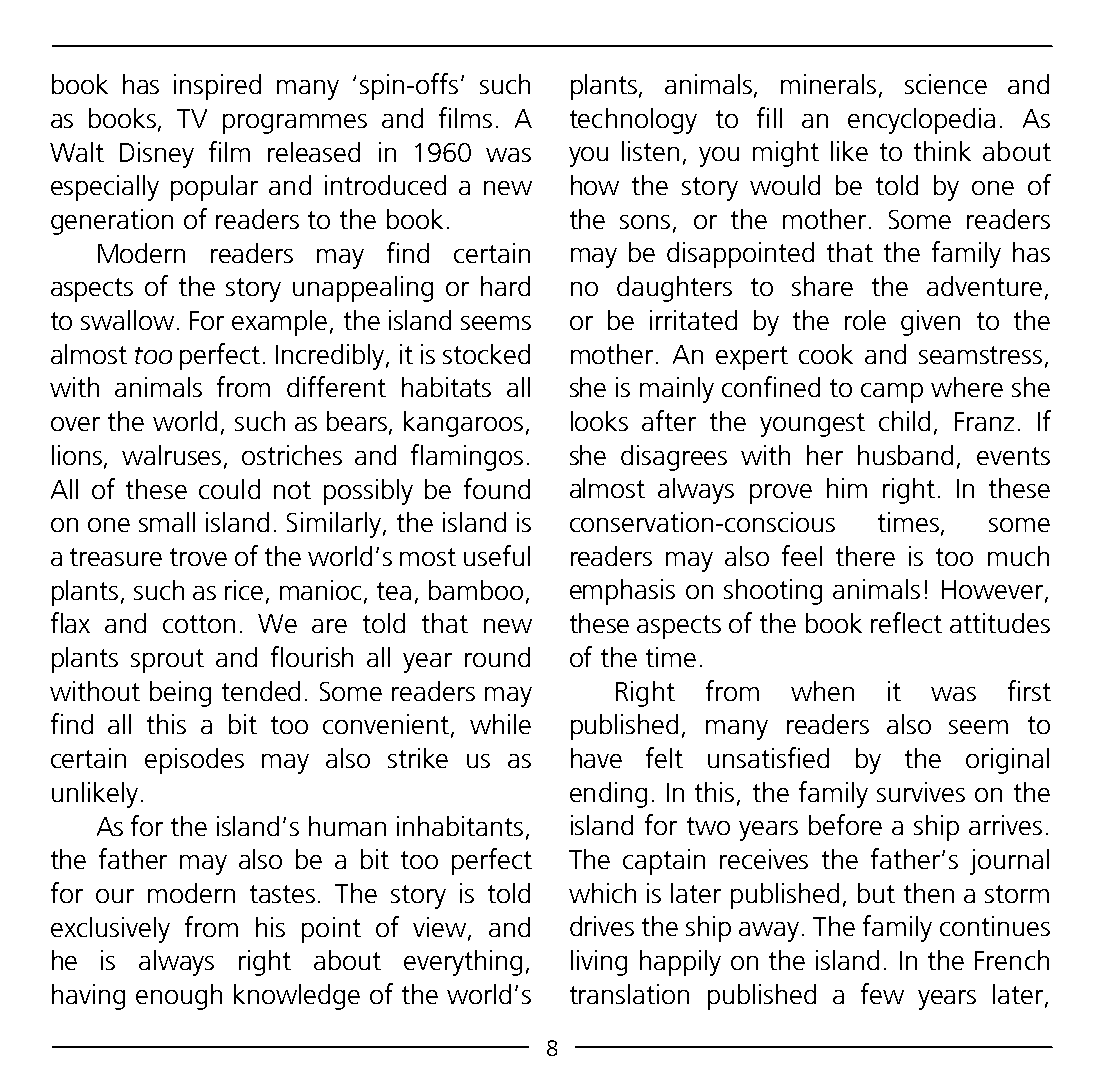 This screenshot has height=1092, width=1101. What do you see at coordinates (921, 792) in the screenshot?
I see `survives` at bounding box center [921, 792].
